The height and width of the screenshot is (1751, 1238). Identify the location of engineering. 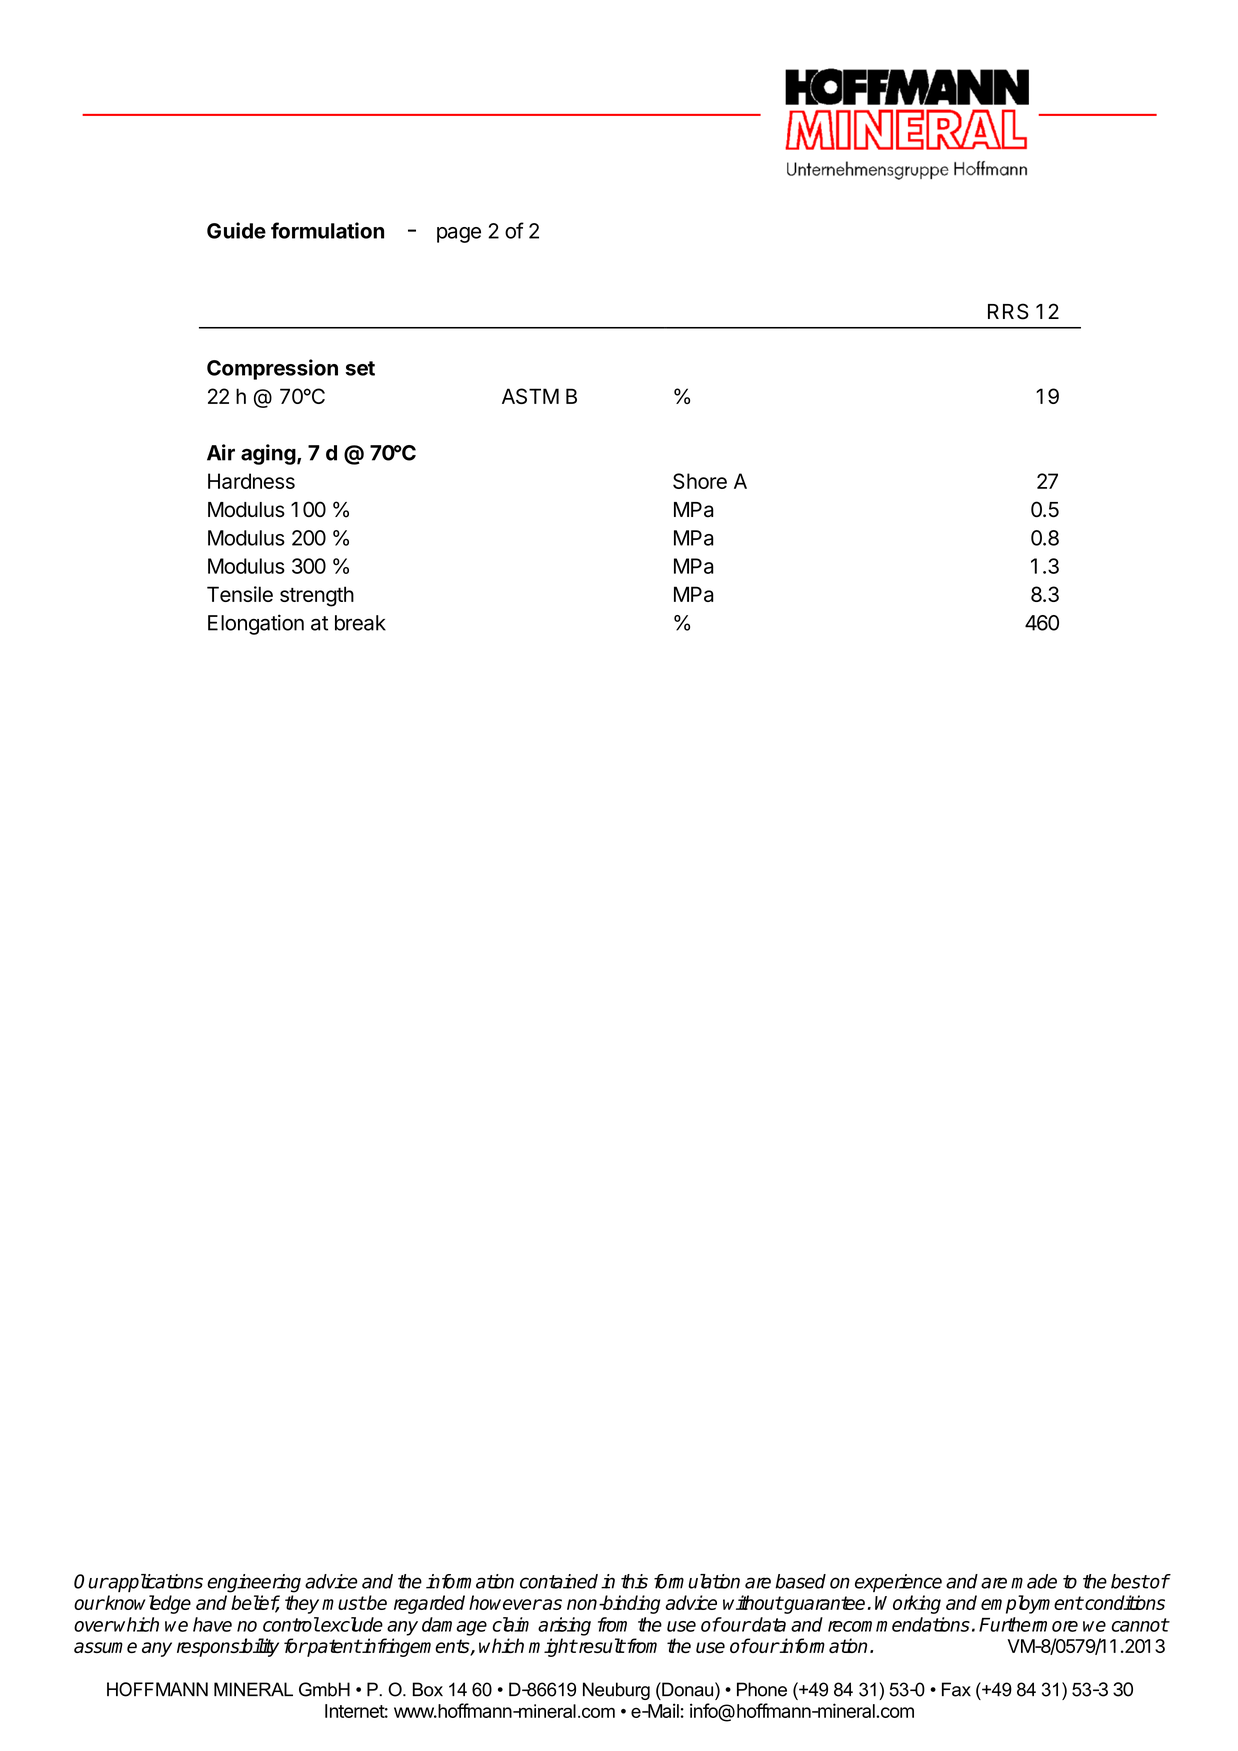
(254, 1583).
